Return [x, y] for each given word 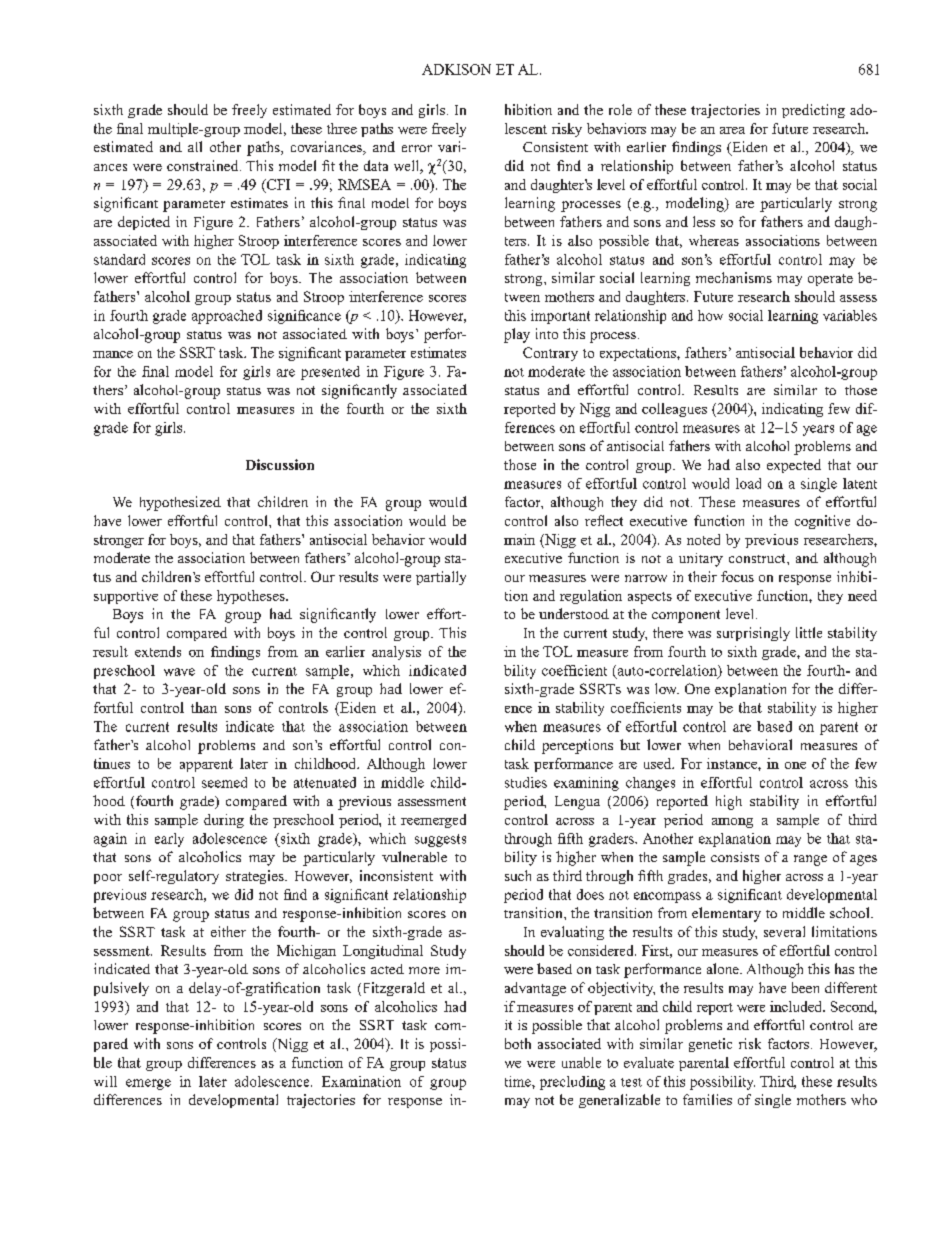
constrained [204, 165]
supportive [126, 597]
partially [441, 578]
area [732, 130]
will [105, 1081]
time [519, 1081]
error [417, 148]
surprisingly [753, 634]
